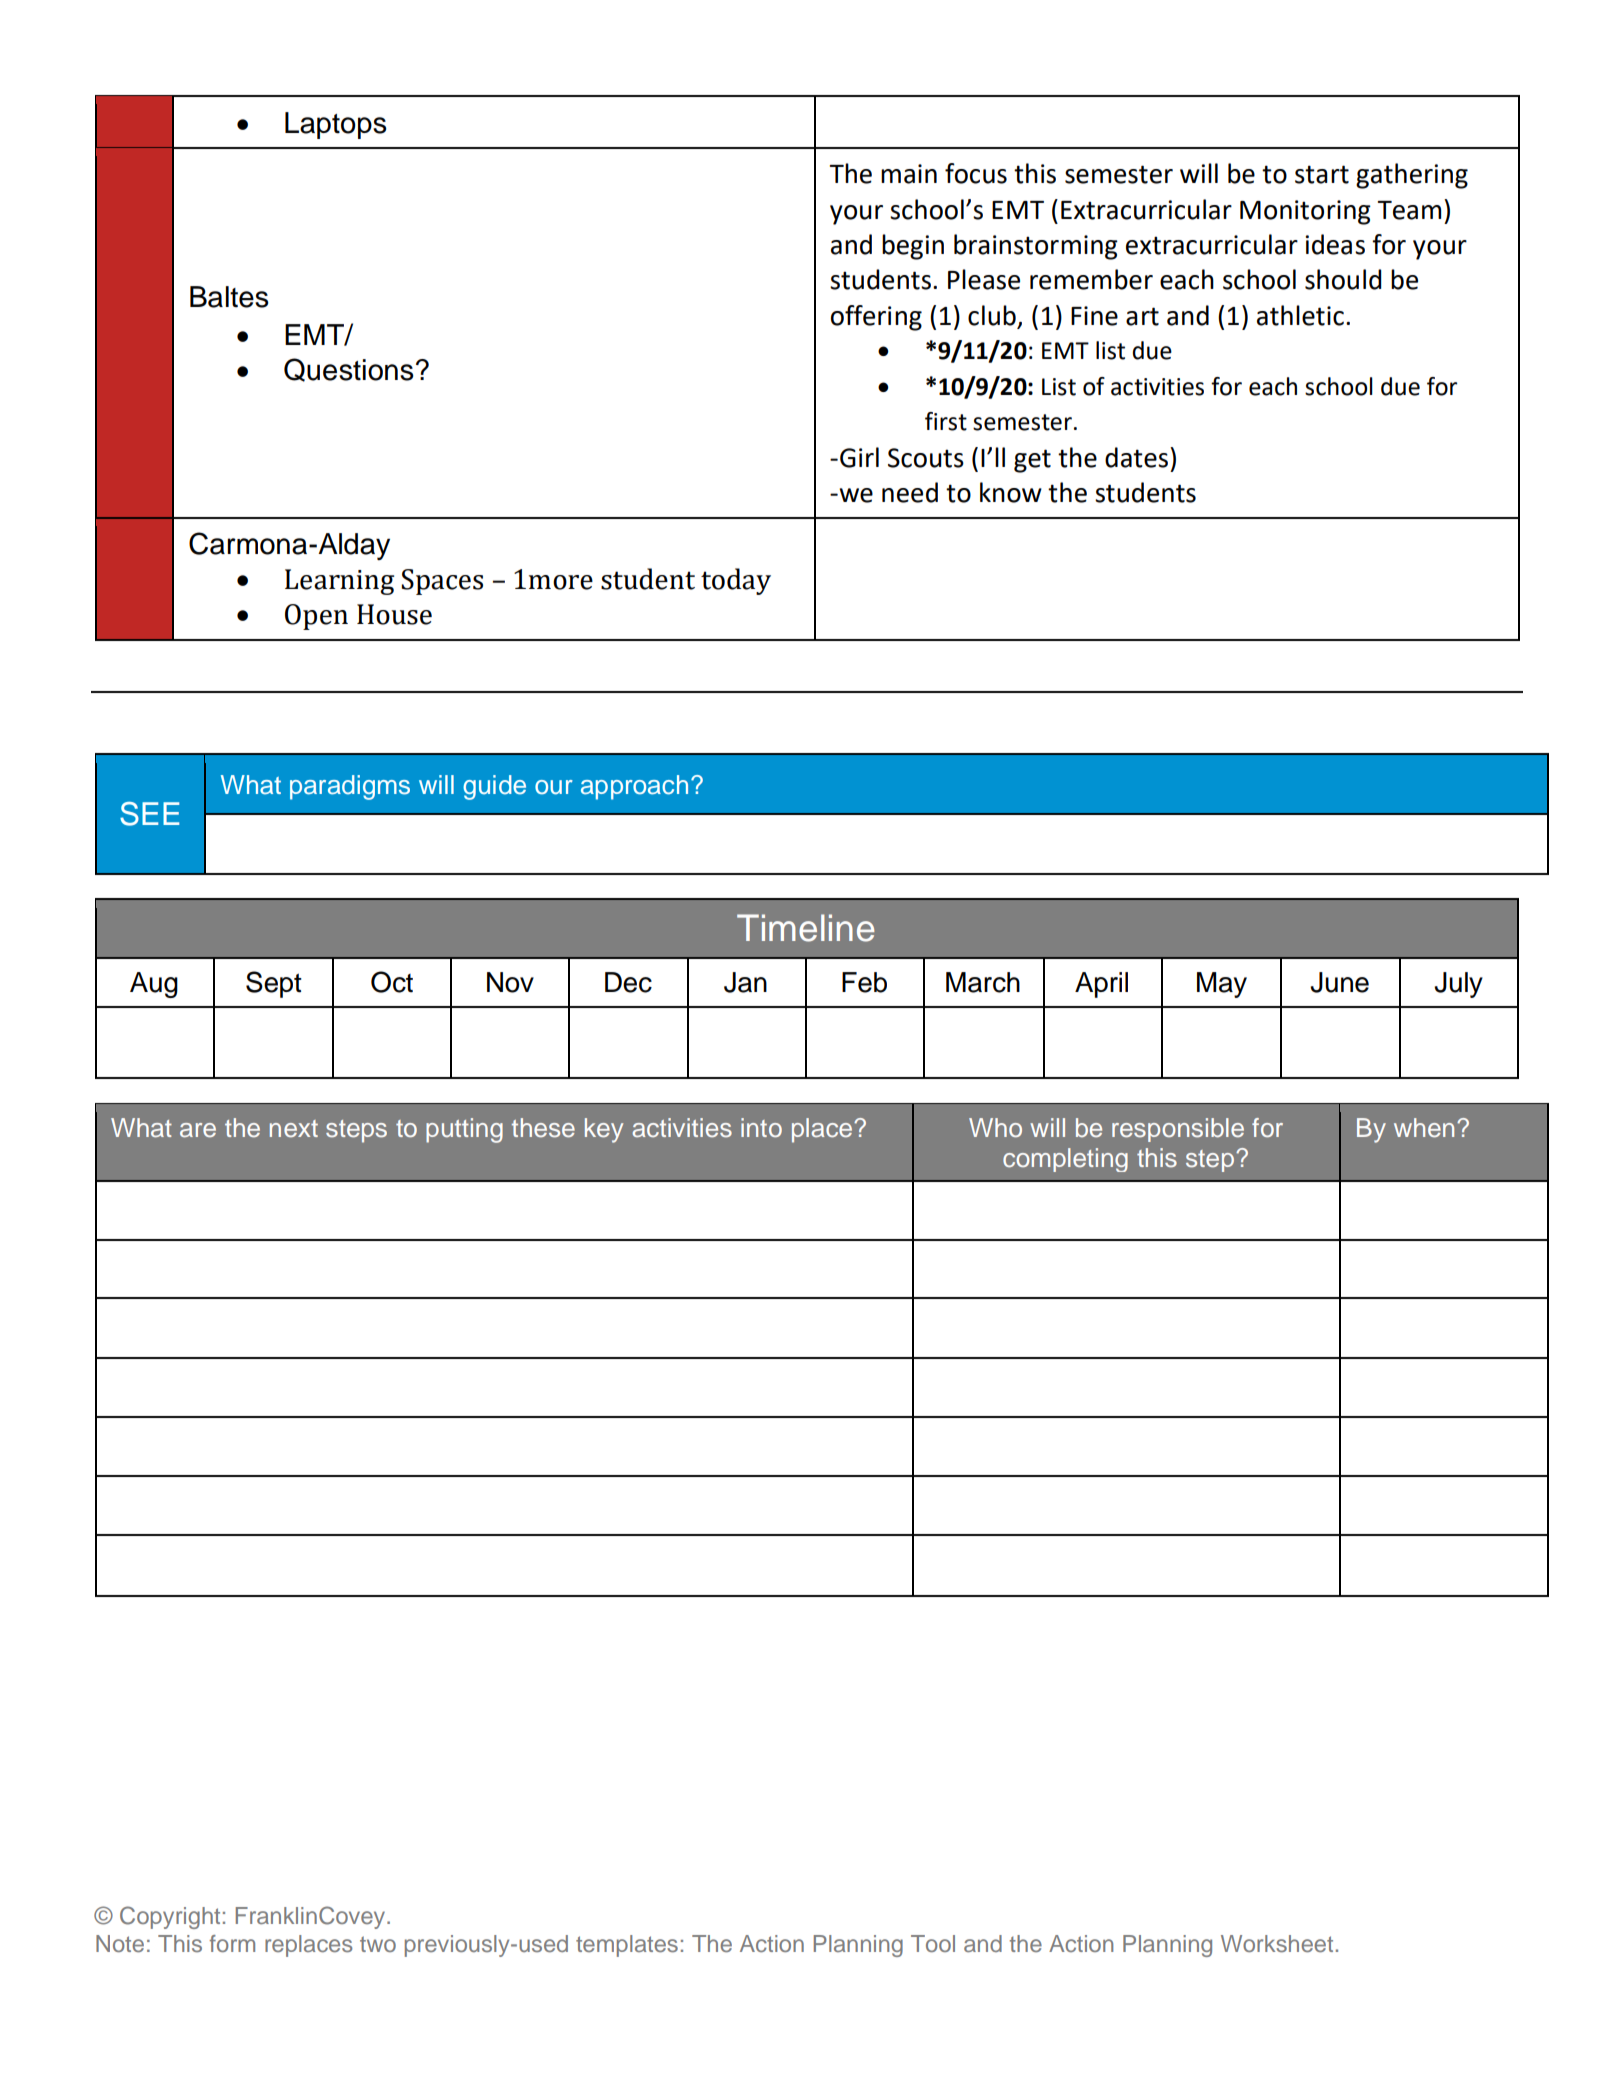 This screenshot has width=1613, height=2088. I want to click on Sept, so click(274, 984).
